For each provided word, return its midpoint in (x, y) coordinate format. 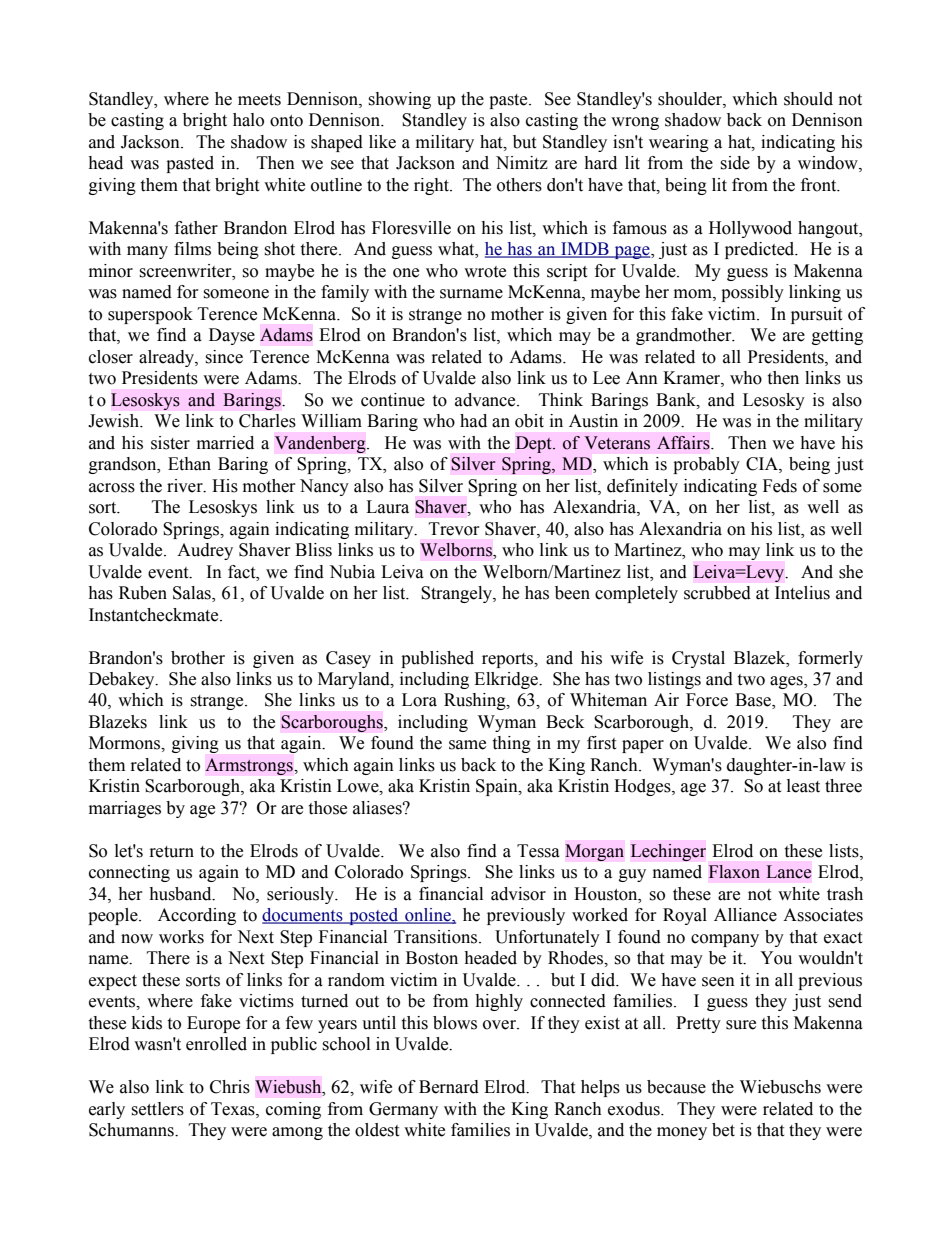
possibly (752, 293)
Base (754, 701)
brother (198, 658)
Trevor (454, 529)
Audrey (205, 551)
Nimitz (522, 163)
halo (248, 120)
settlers (157, 1109)
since (224, 357)
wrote (485, 272)
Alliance (745, 915)
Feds (780, 486)
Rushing (476, 701)
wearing (679, 143)
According (197, 916)
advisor (518, 894)
